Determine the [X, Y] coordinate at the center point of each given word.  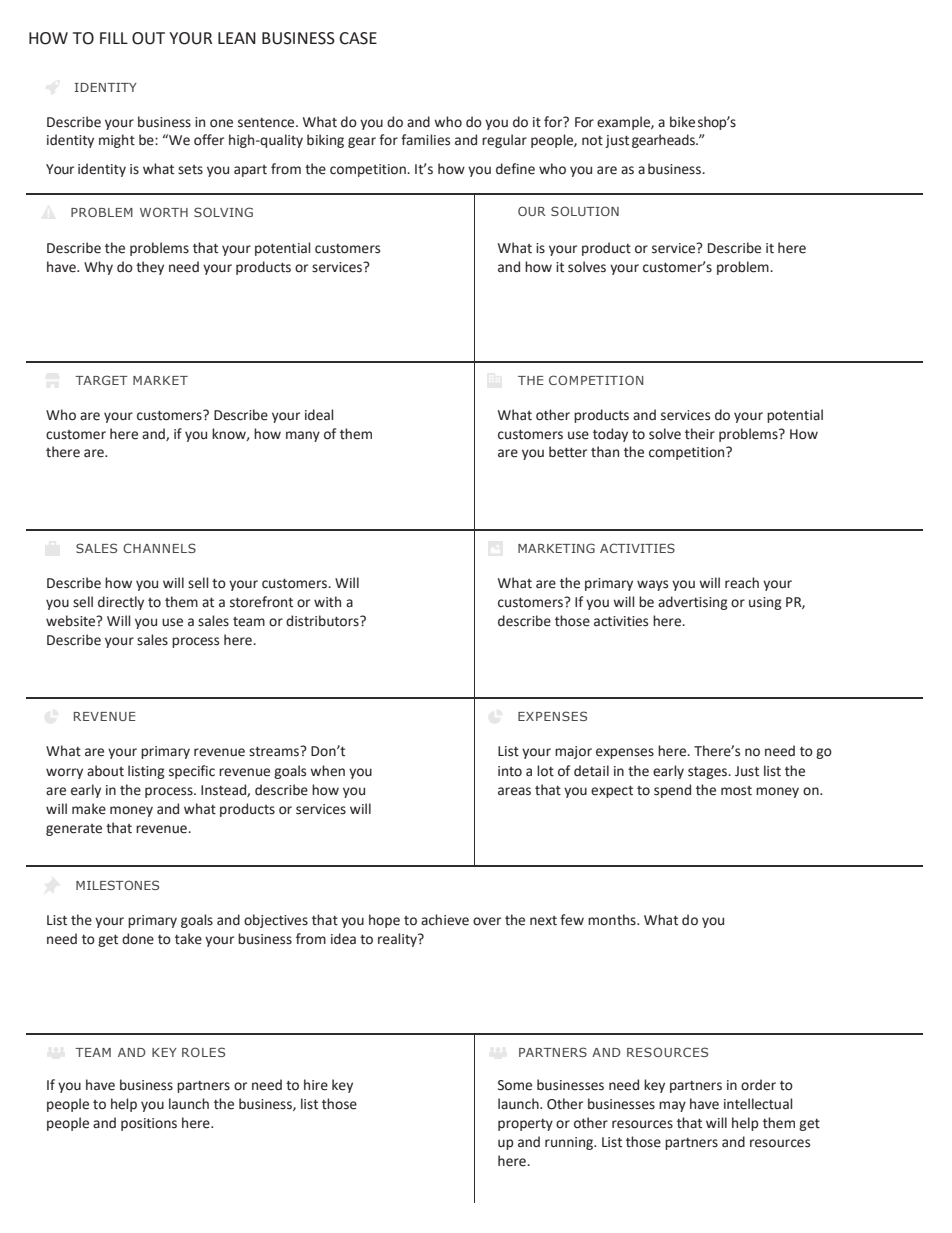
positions [149, 1124]
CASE [358, 38]
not [592, 141]
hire [316, 1085]
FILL [114, 38]
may [672, 1106]
